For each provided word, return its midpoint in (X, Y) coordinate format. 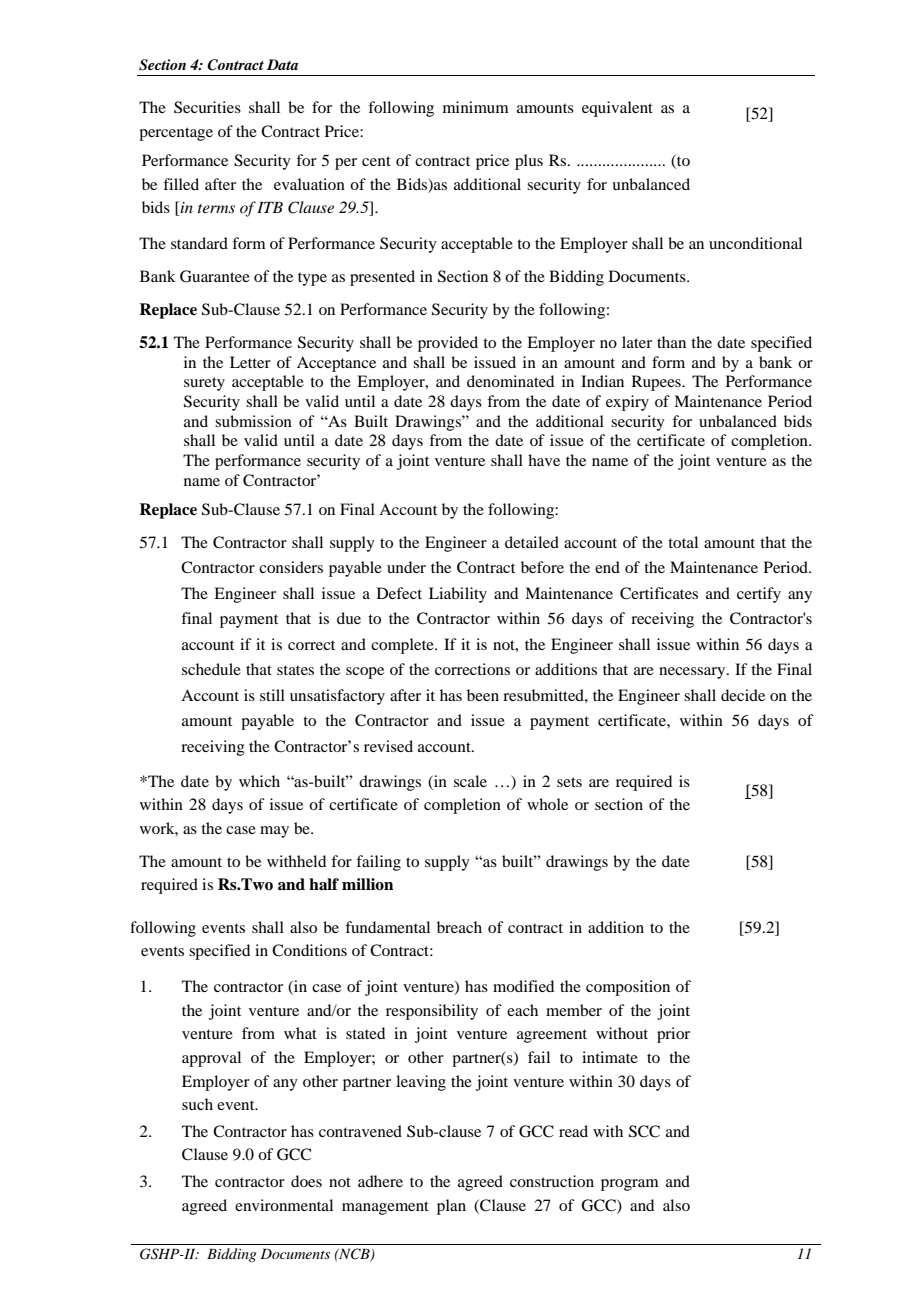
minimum (475, 107)
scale (470, 781)
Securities (207, 107)
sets (569, 782)
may (274, 832)
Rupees (657, 383)
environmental (284, 1205)
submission (253, 421)
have (544, 460)
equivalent (617, 109)
